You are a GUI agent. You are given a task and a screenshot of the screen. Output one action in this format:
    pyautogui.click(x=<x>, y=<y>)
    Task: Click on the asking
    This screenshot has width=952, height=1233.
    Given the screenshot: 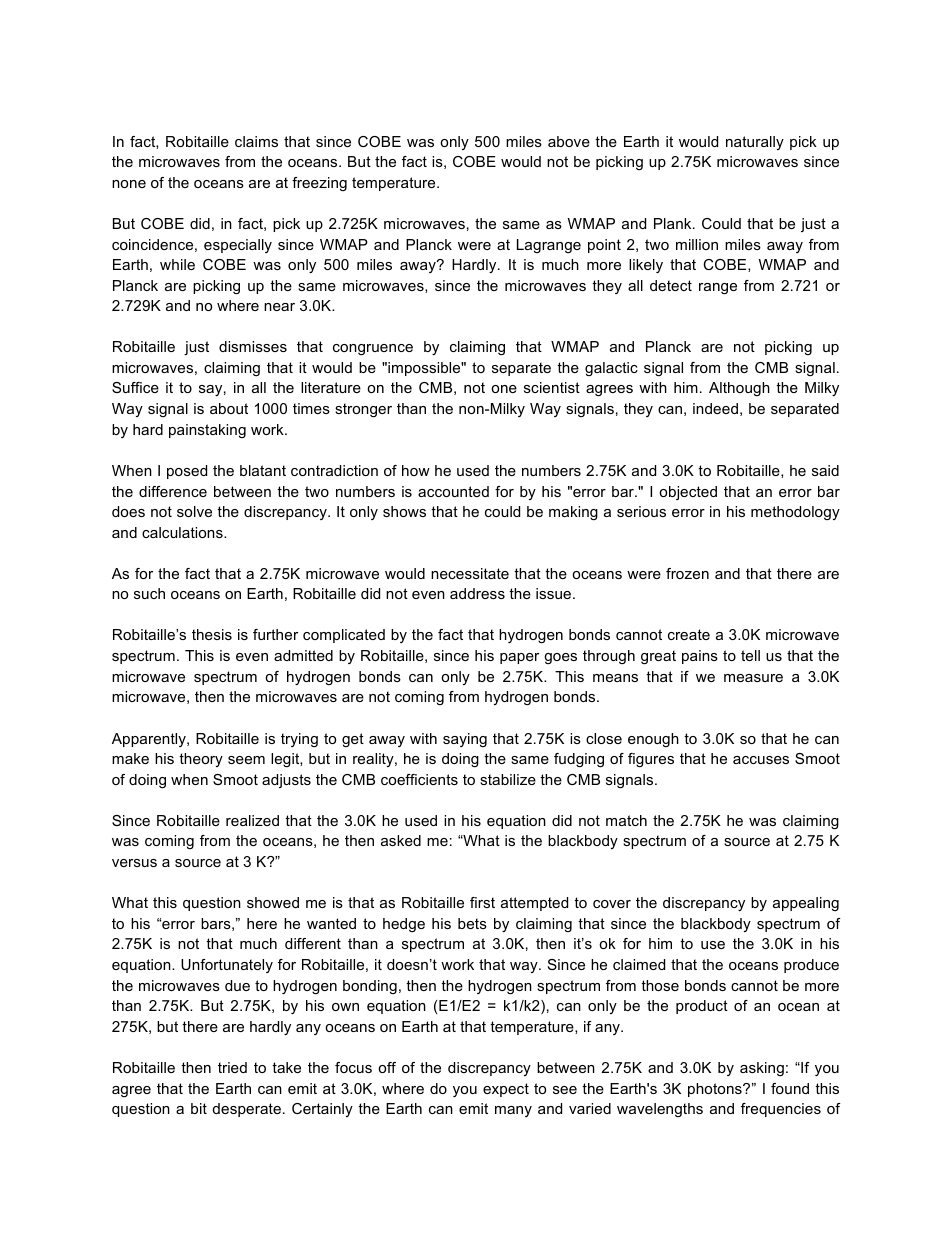 What is the action you would take?
    pyautogui.click(x=762, y=1069)
